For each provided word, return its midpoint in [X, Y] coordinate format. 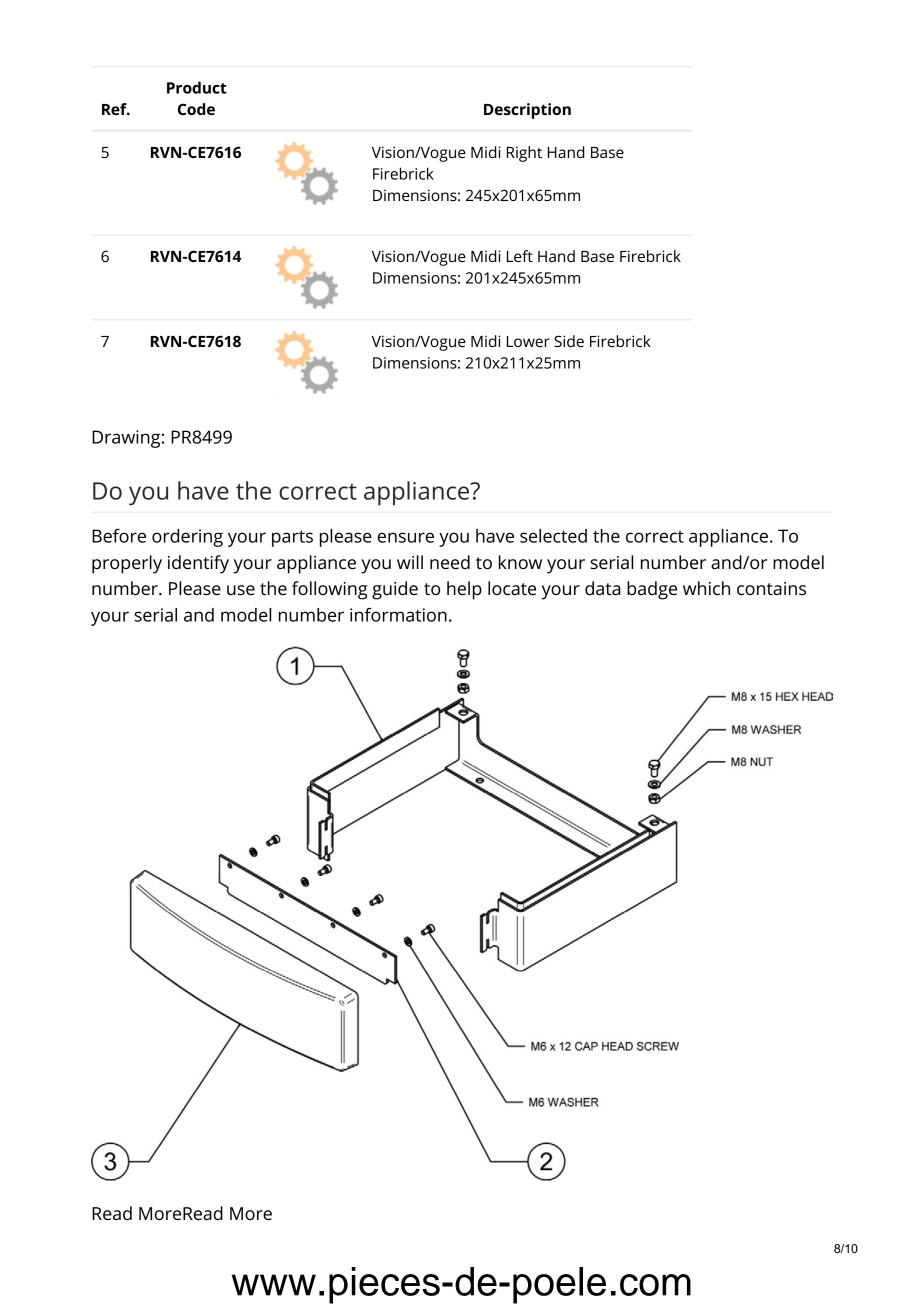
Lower [528, 341]
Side [569, 341]
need [450, 562]
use [241, 590]
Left [520, 256]
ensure [406, 537]
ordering [187, 538]
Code [196, 109]
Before [119, 535]
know [520, 562]
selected [553, 536]
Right [524, 154]
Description [527, 111]
